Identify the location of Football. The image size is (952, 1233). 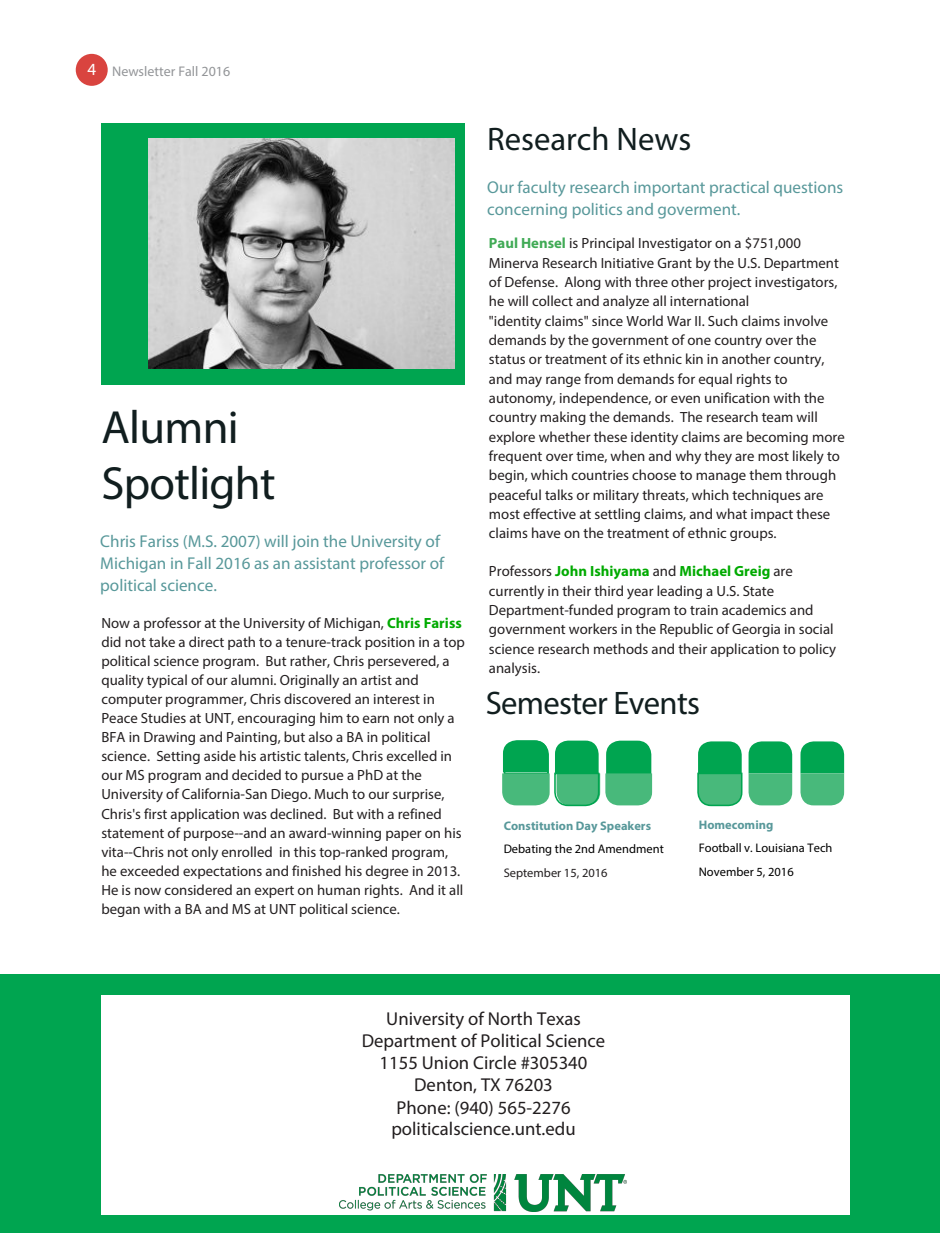
(720, 847).
